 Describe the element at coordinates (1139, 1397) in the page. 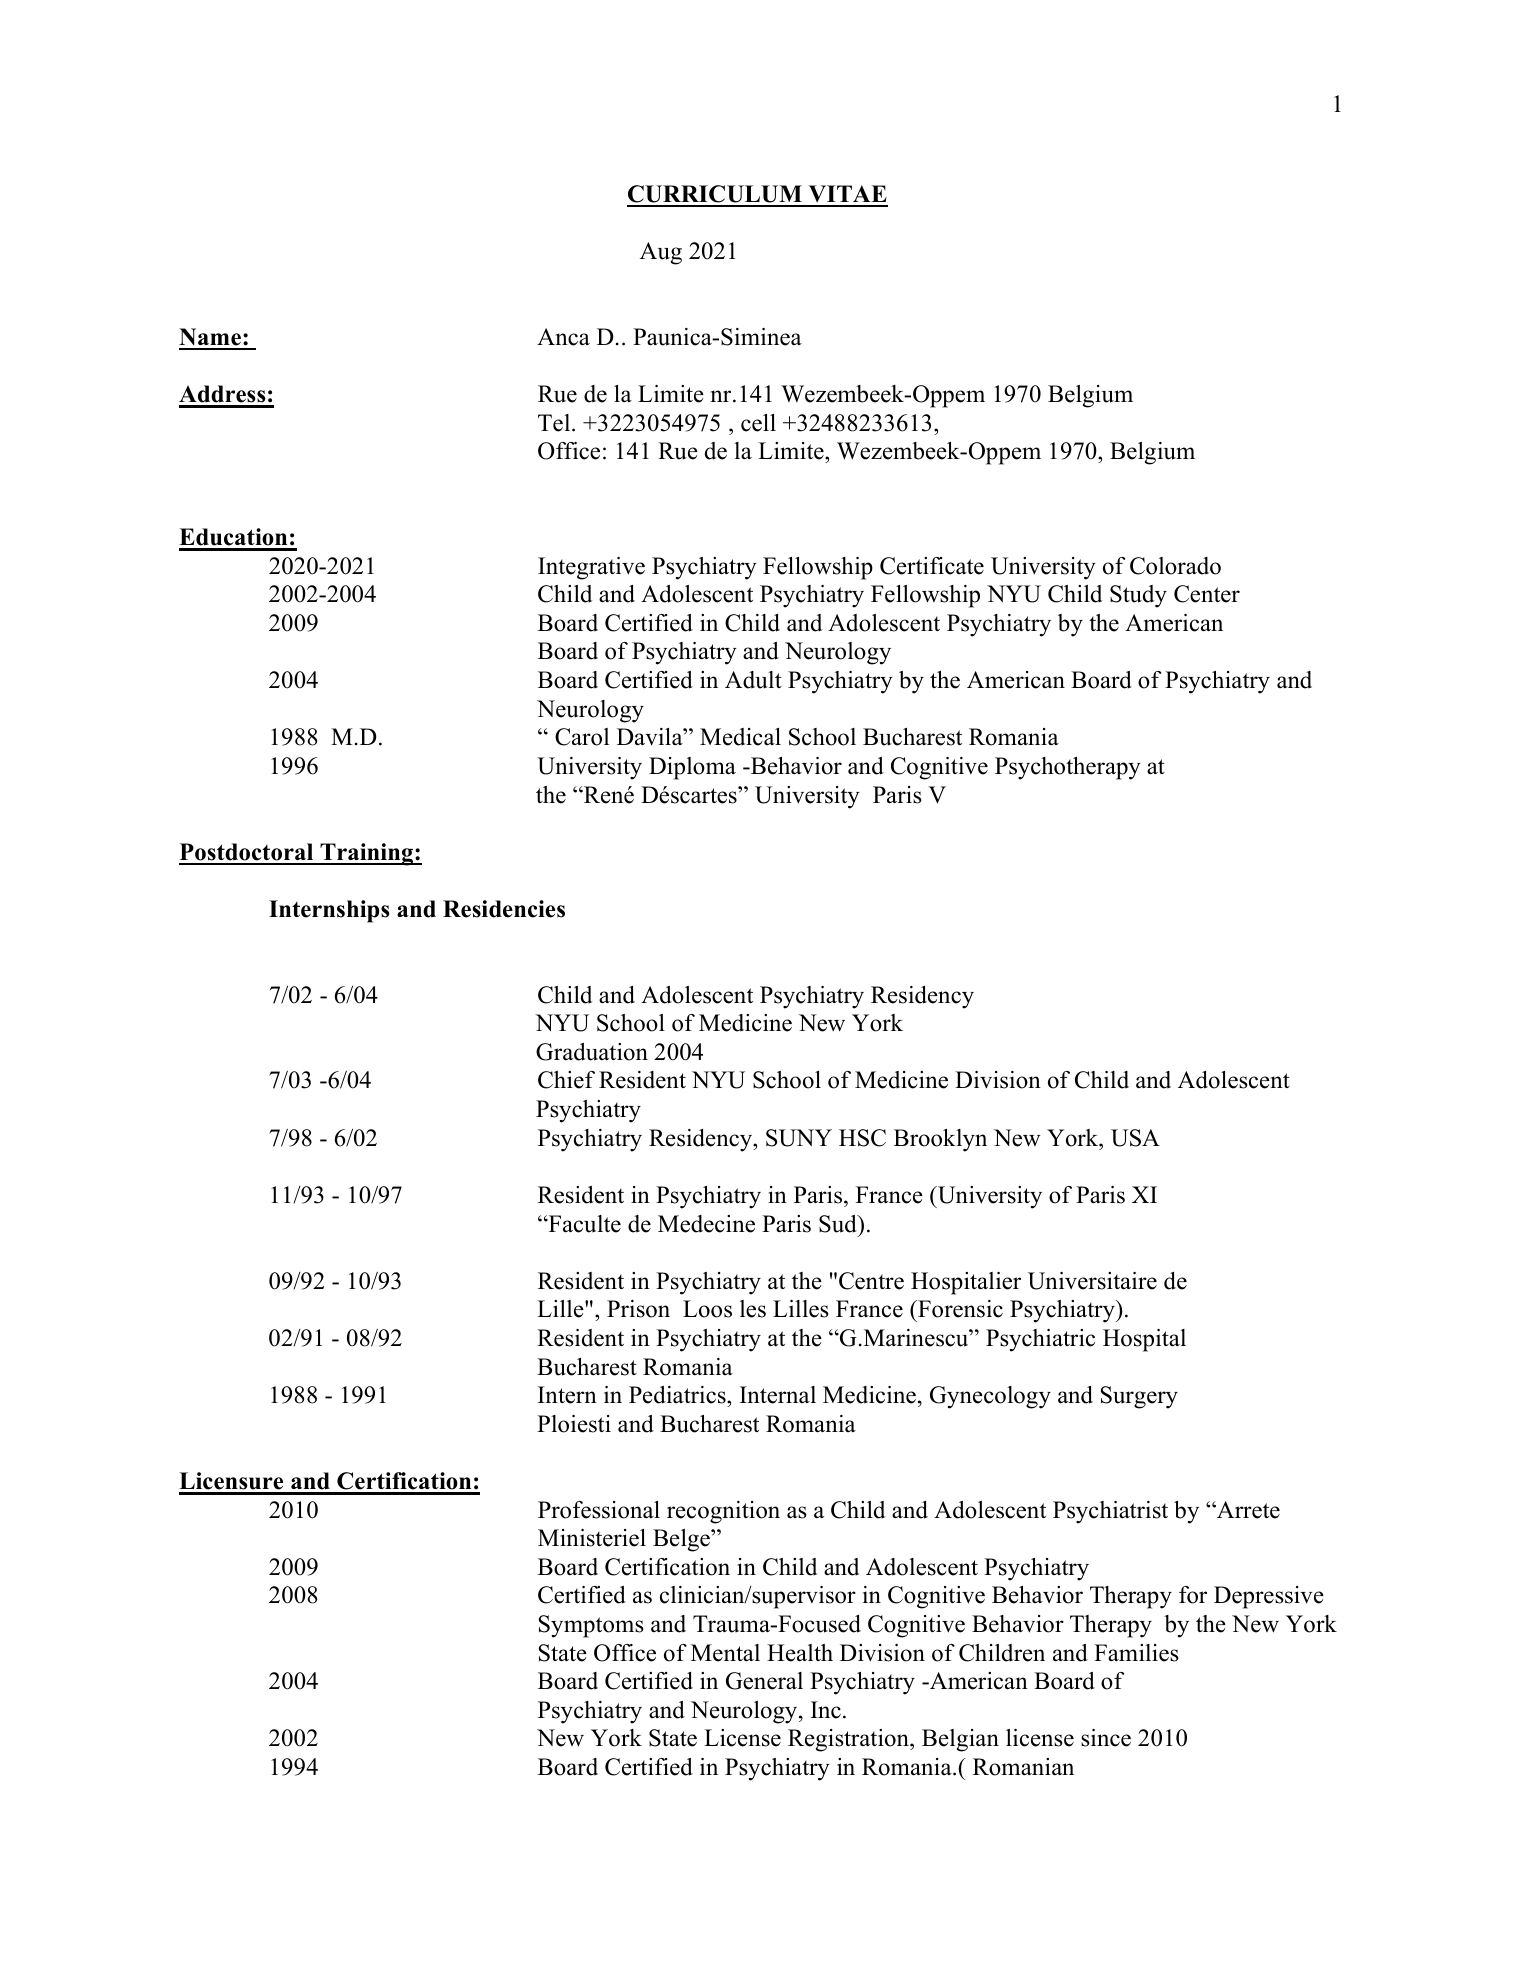

I see `Surgery` at that location.
